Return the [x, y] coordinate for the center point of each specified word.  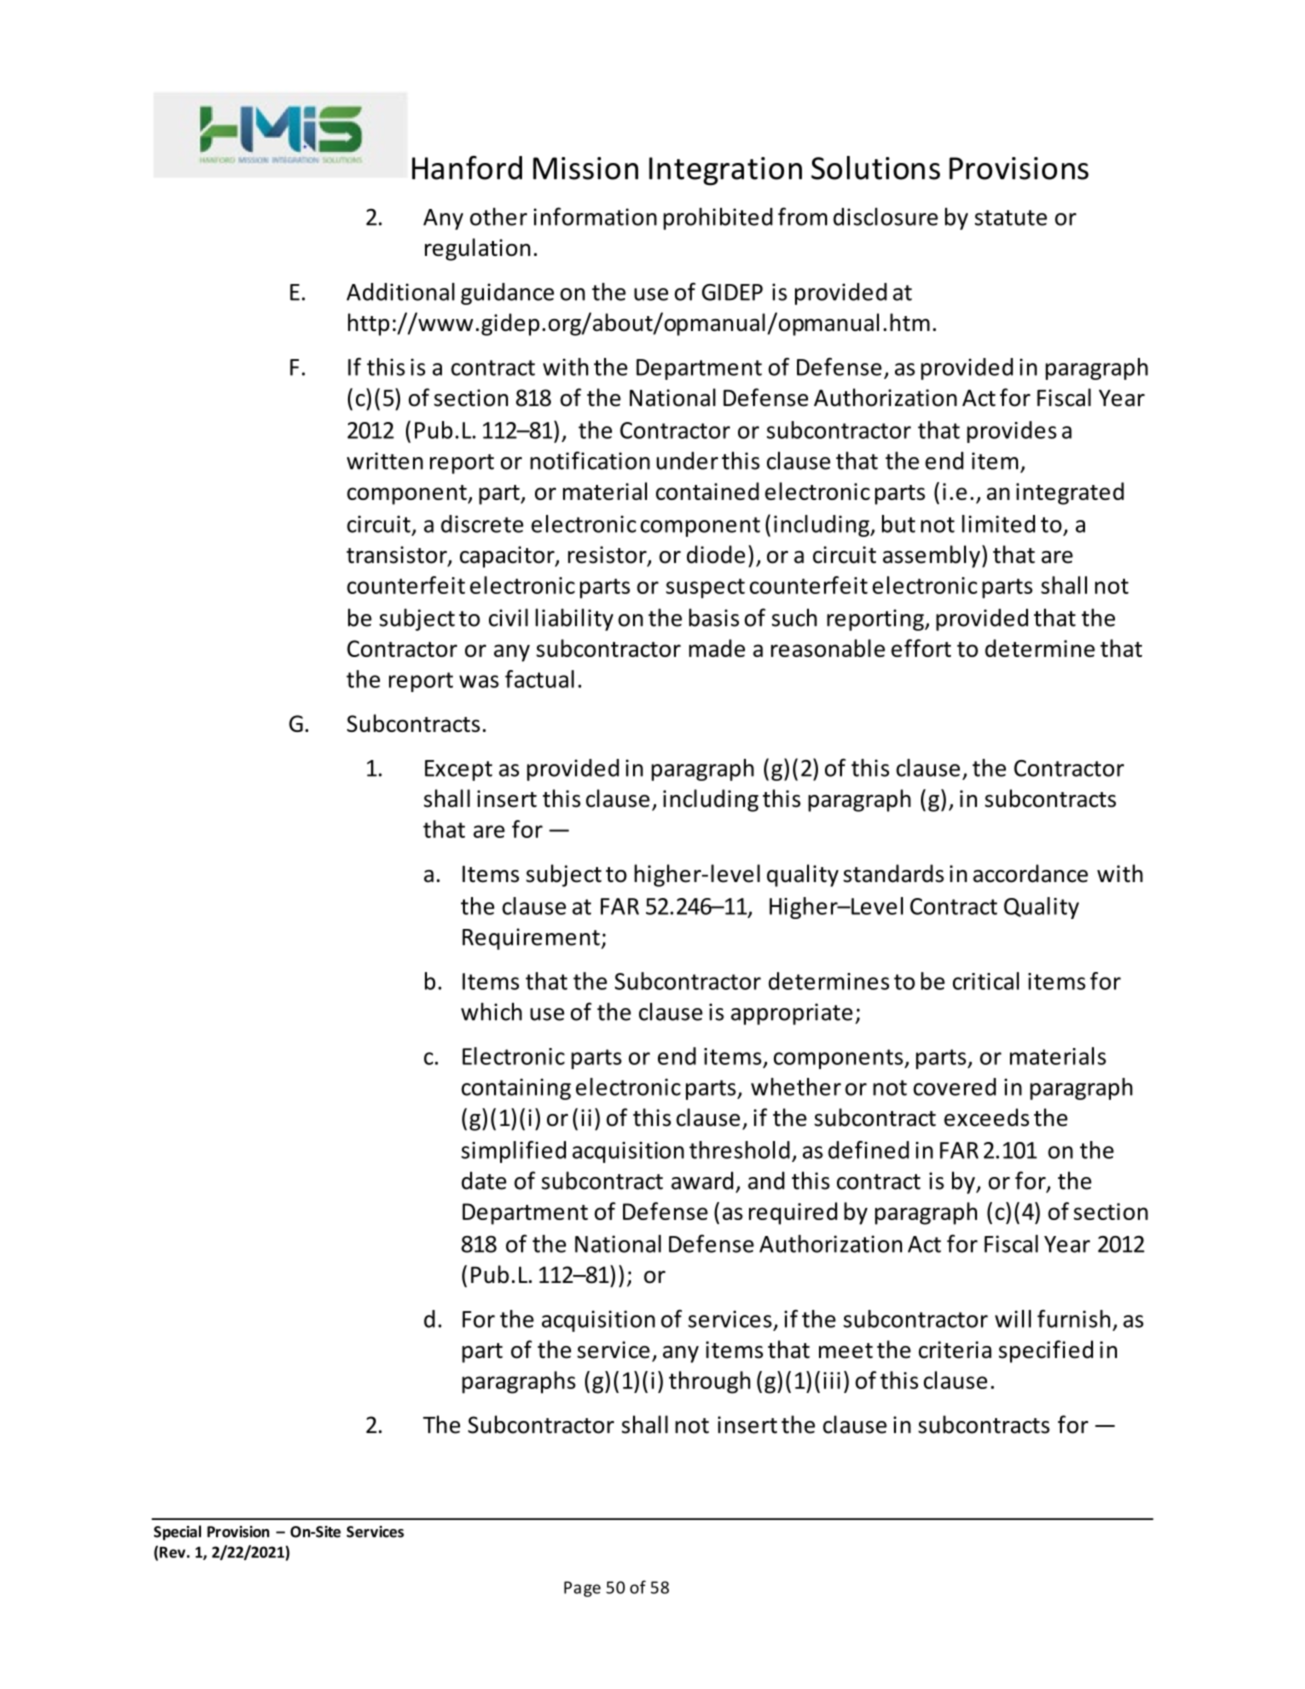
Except [458, 770]
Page [582, 1589]
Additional [400, 292]
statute [1011, 218]
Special [177, 1532]
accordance [1030, 873]
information [595, 216]
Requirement [532, 939]
